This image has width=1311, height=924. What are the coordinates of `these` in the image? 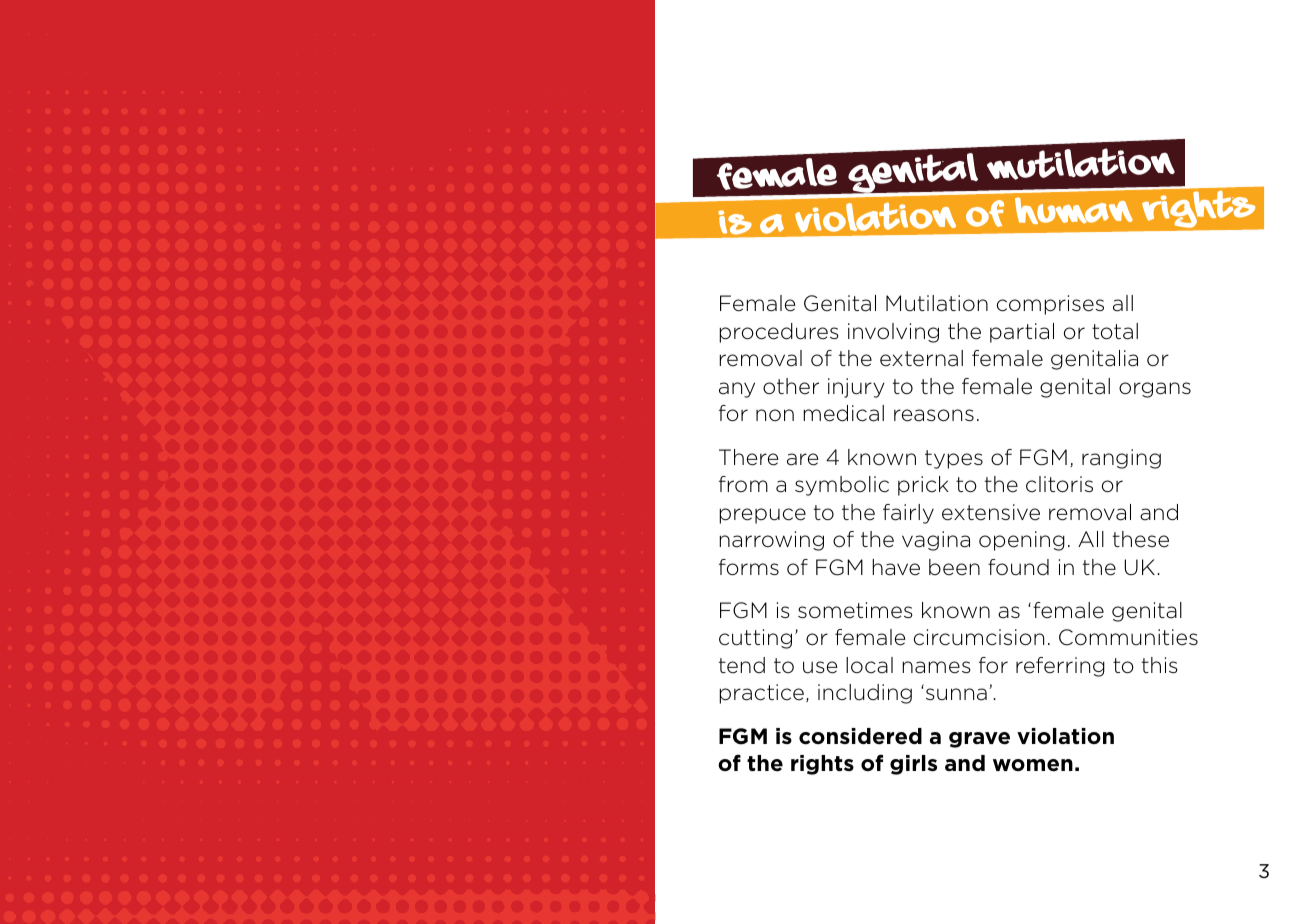 It's located at (1141, 539).
